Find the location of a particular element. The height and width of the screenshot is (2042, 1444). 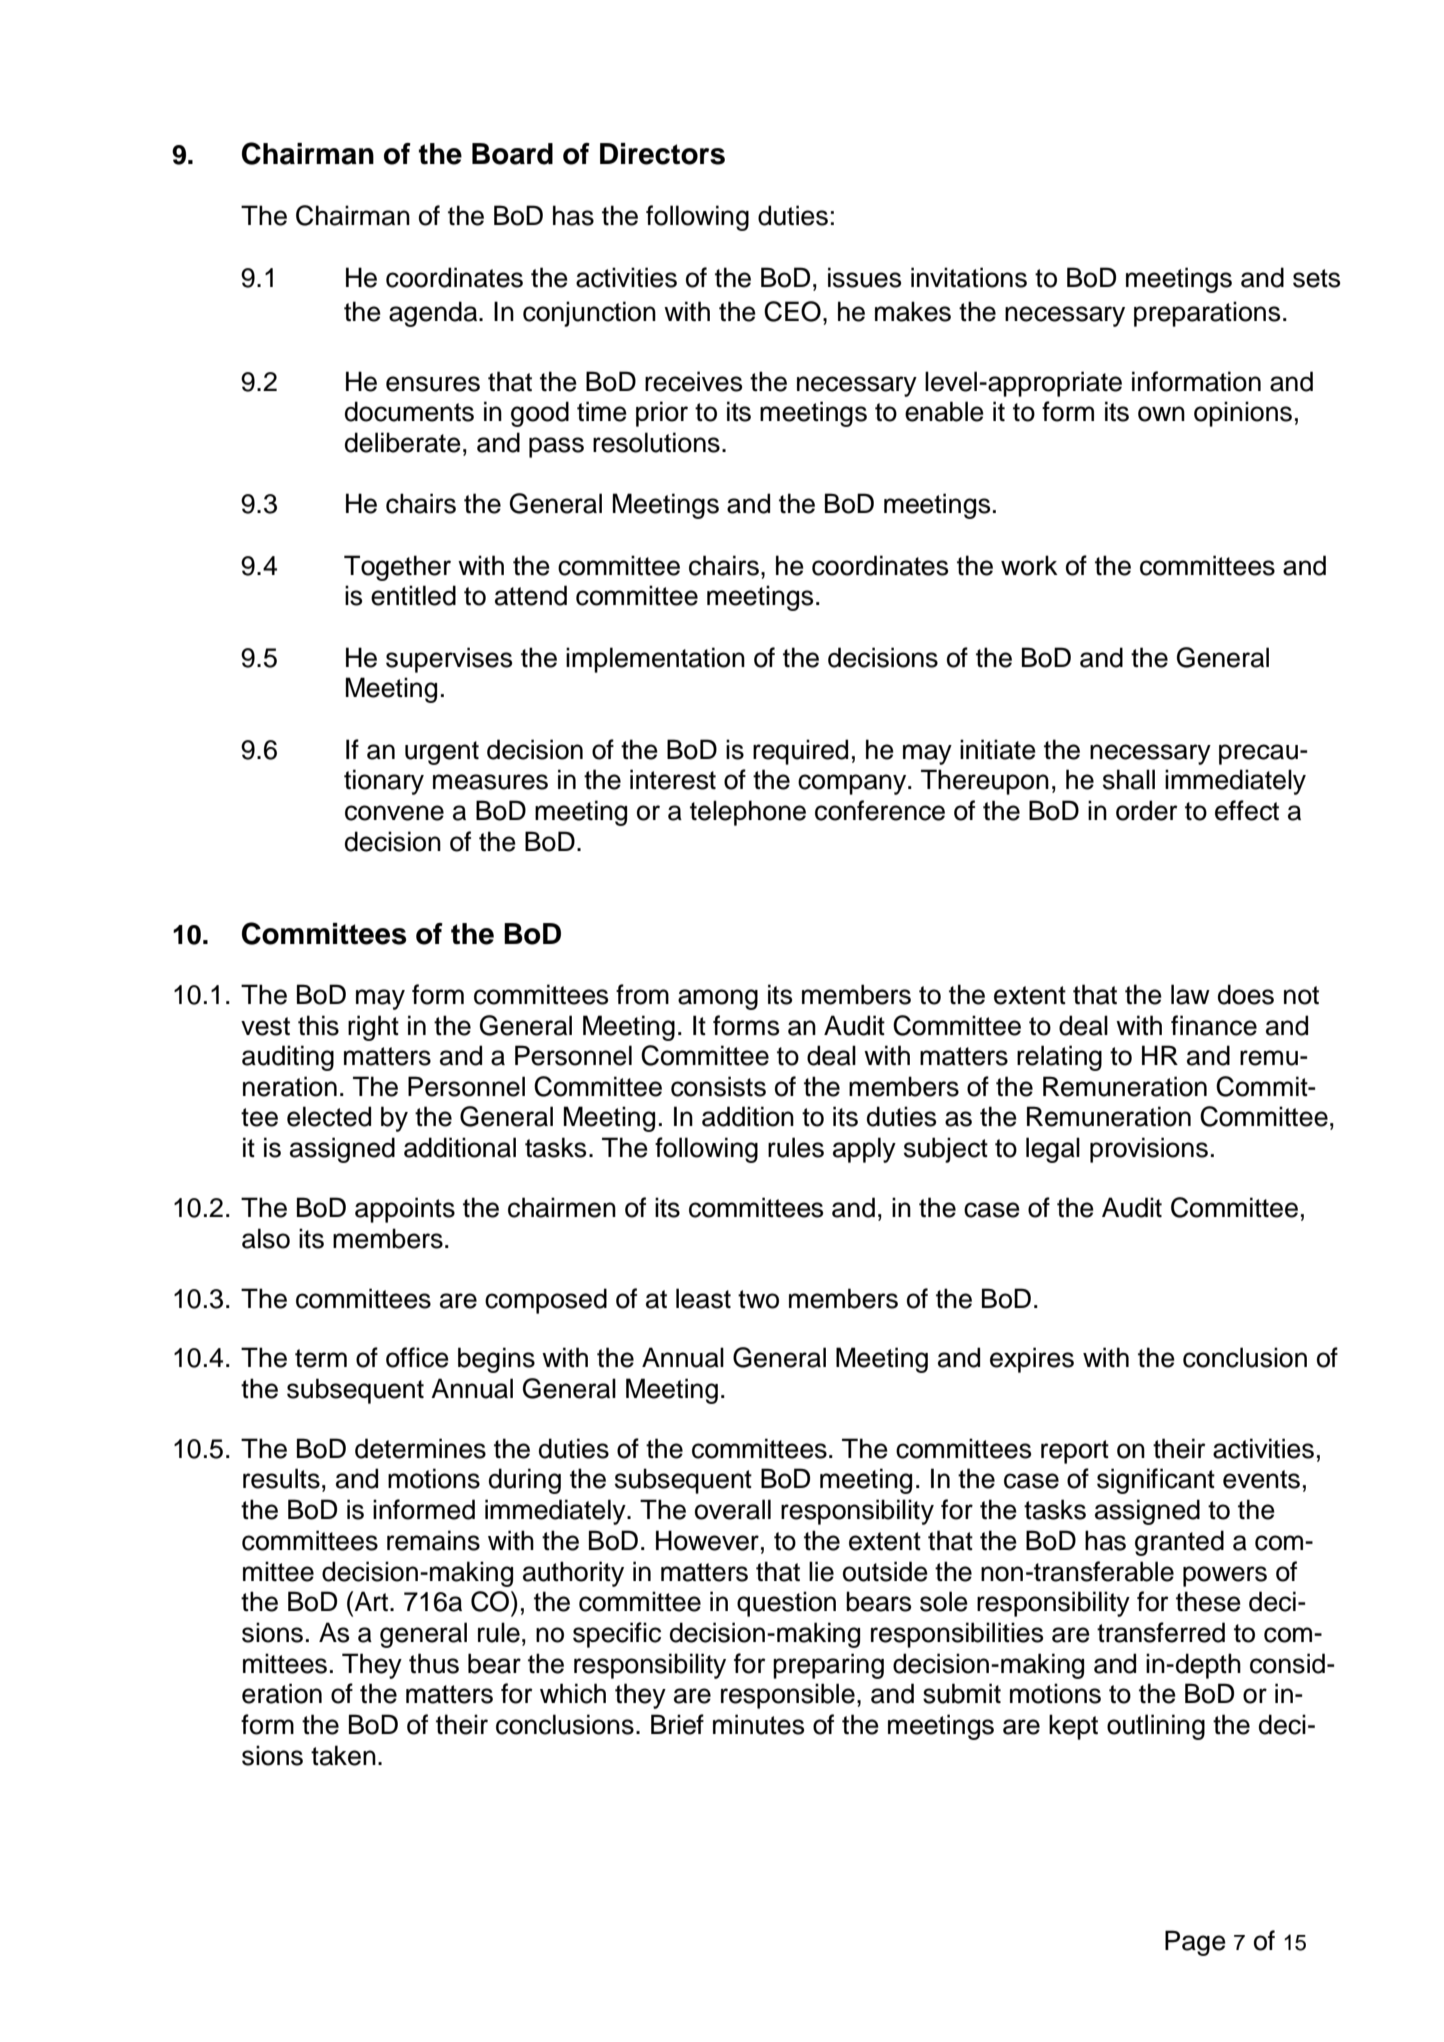

agenda is located at coordinates (434, 314).
